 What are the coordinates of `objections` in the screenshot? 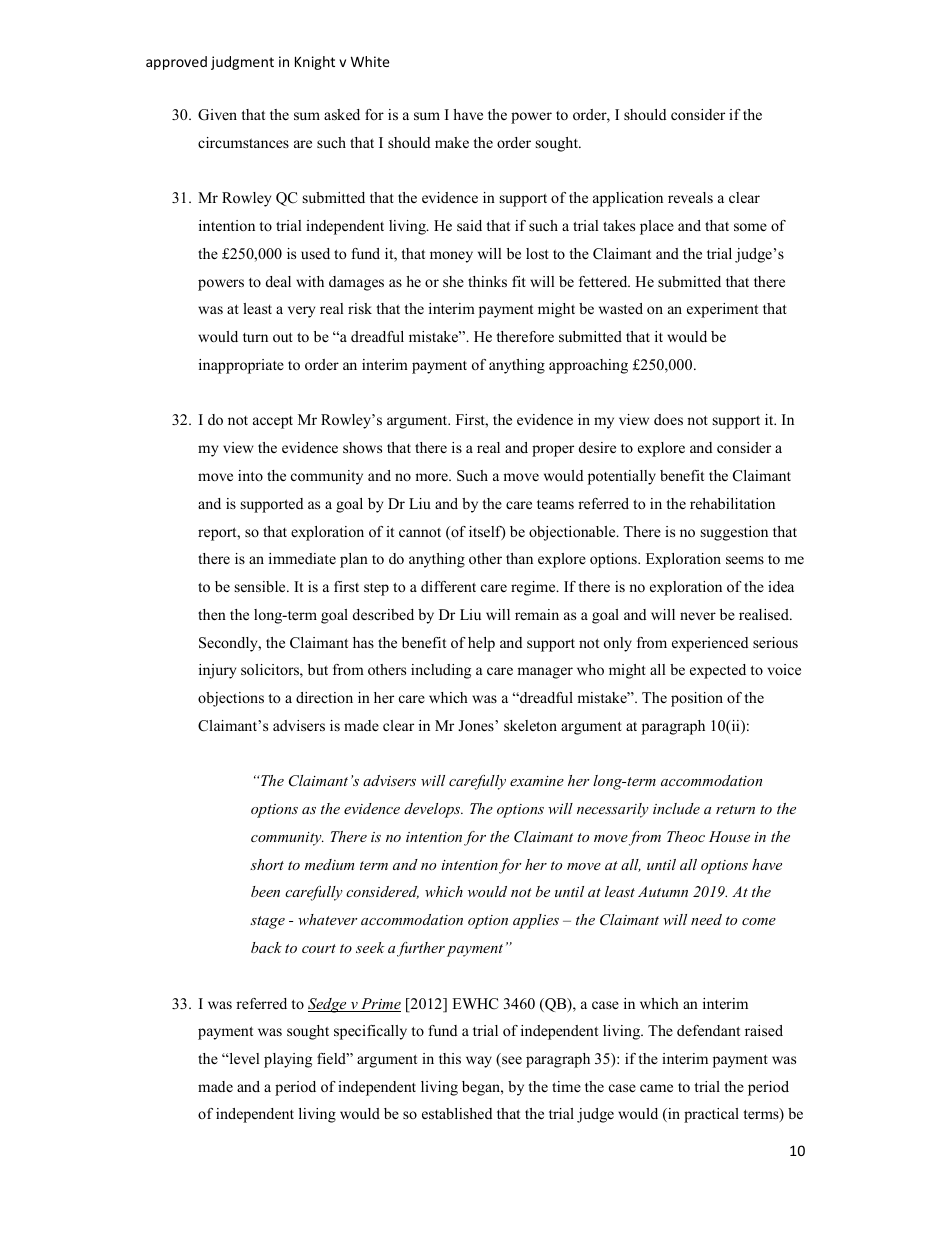 It's located at (231, 699).
